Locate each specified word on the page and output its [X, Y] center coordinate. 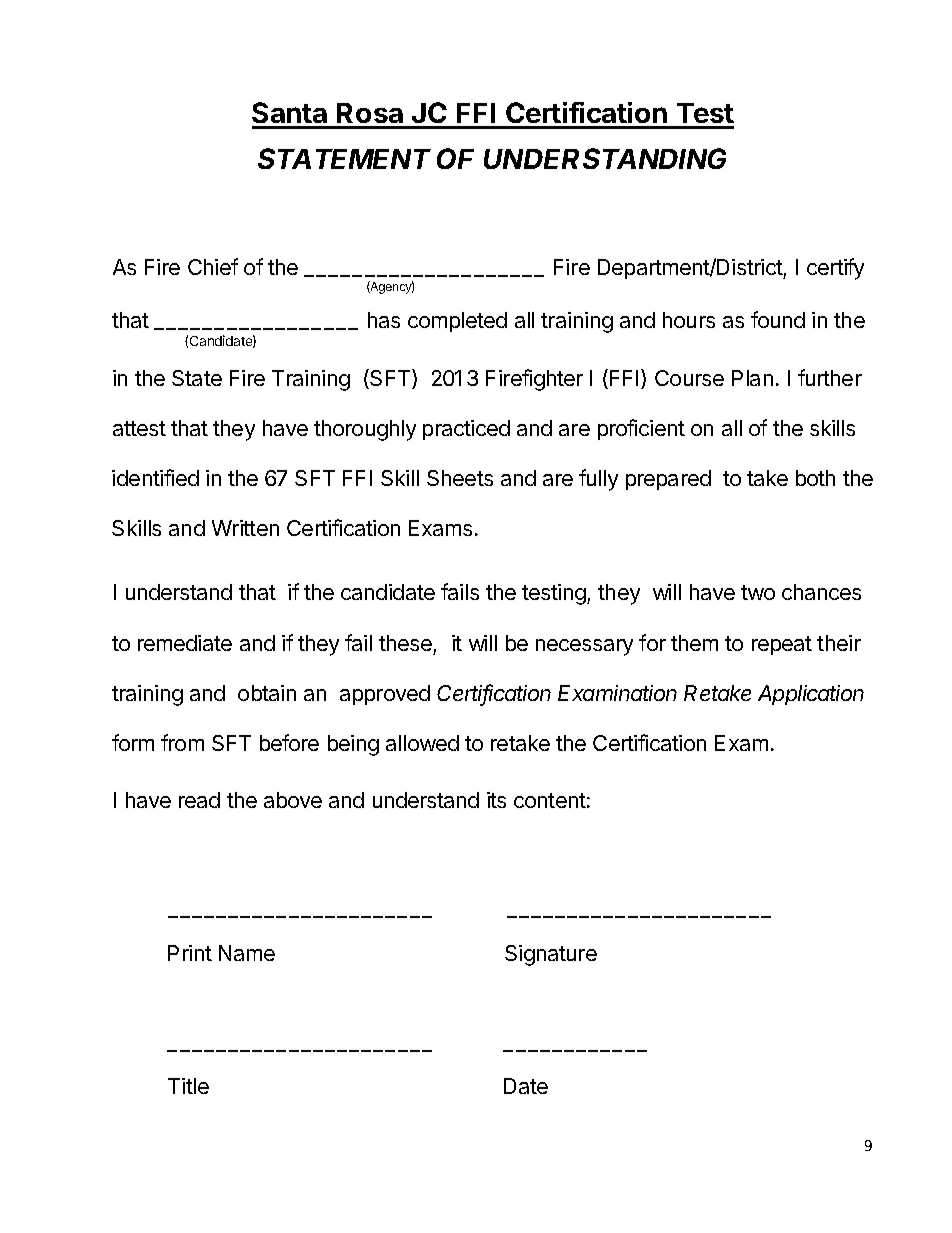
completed [457, 322]
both [815, 478]
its [496, 800]
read [199, 800]
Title [188, 1086]
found [778, 319]
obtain [267, 693]
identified [155, 477]
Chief [213, 266]
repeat [782, 645]
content [550, 800]
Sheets [460, 478]
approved [385, 695]
